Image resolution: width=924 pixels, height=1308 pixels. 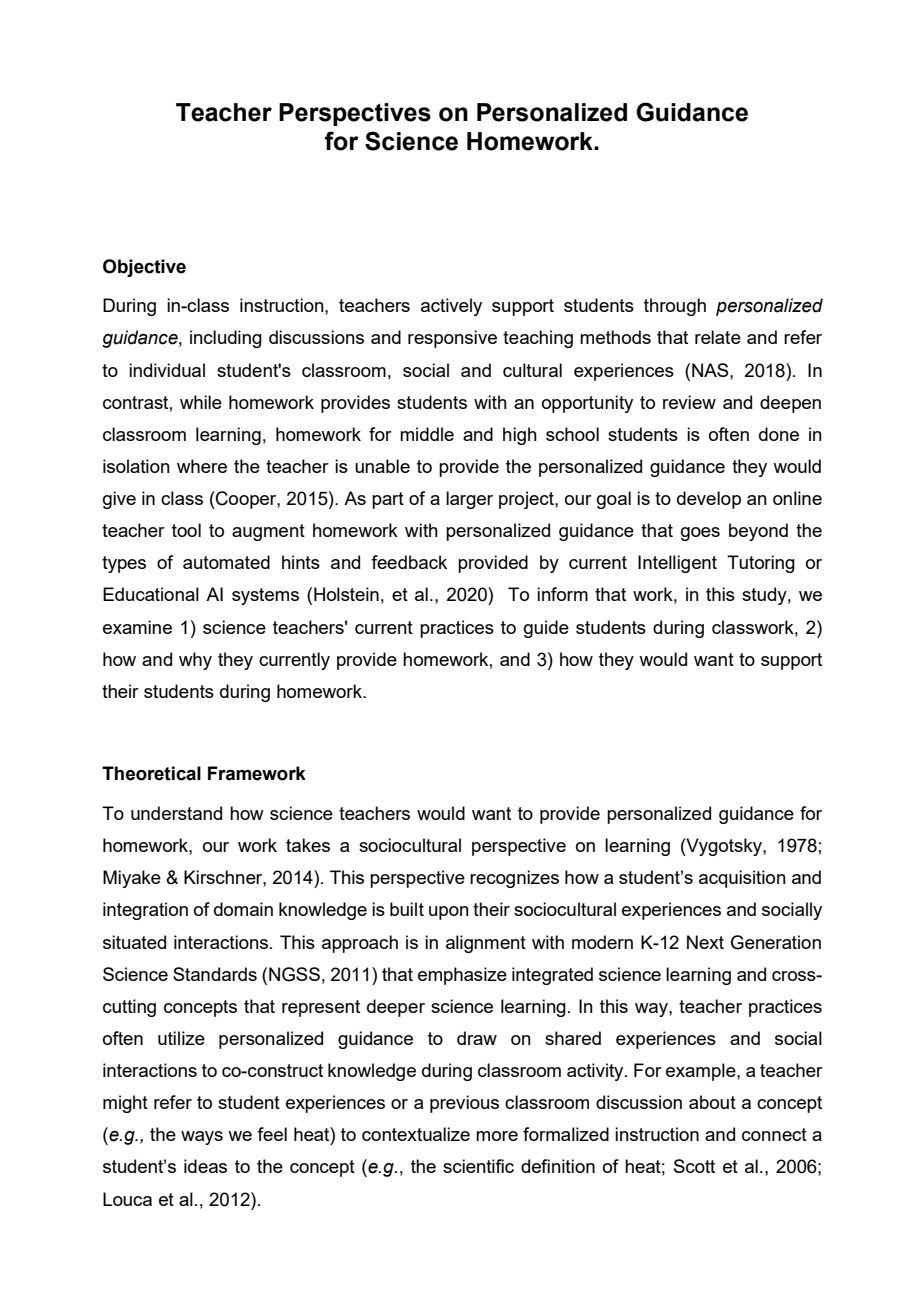 What do you see at coordinates (202, 1138) in the page?
I see `ways` at bounding box center [202, 1138].
